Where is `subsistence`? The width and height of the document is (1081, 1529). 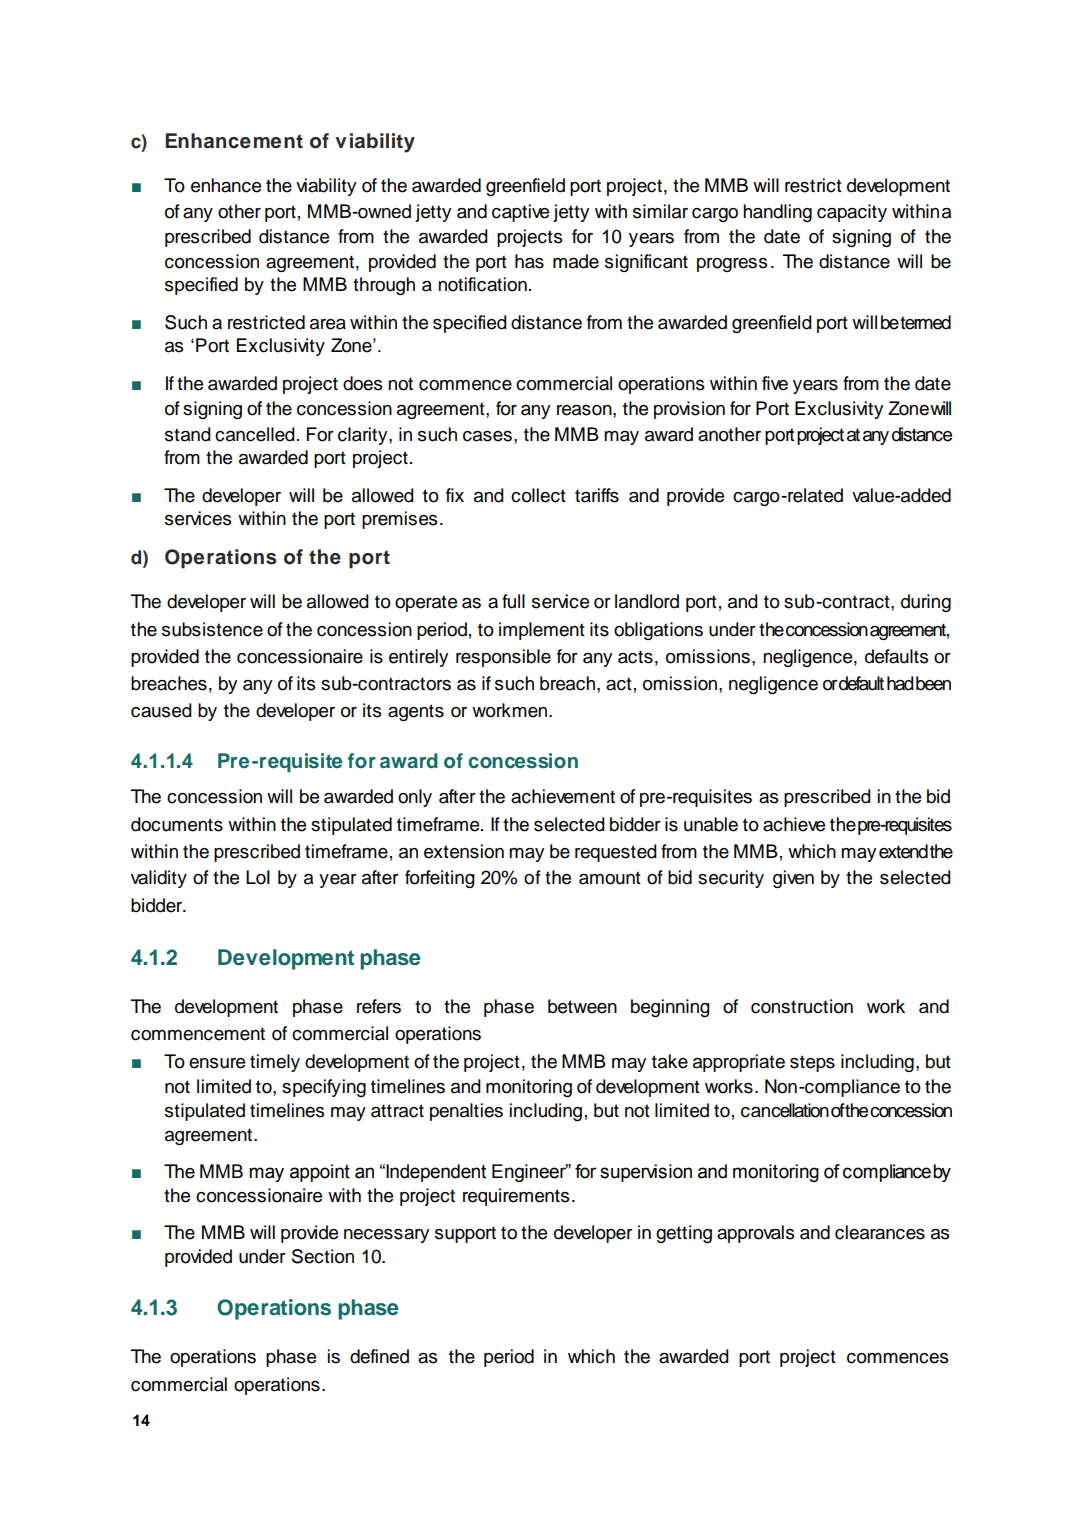 subsistence is located at coordinates (212, 629).
